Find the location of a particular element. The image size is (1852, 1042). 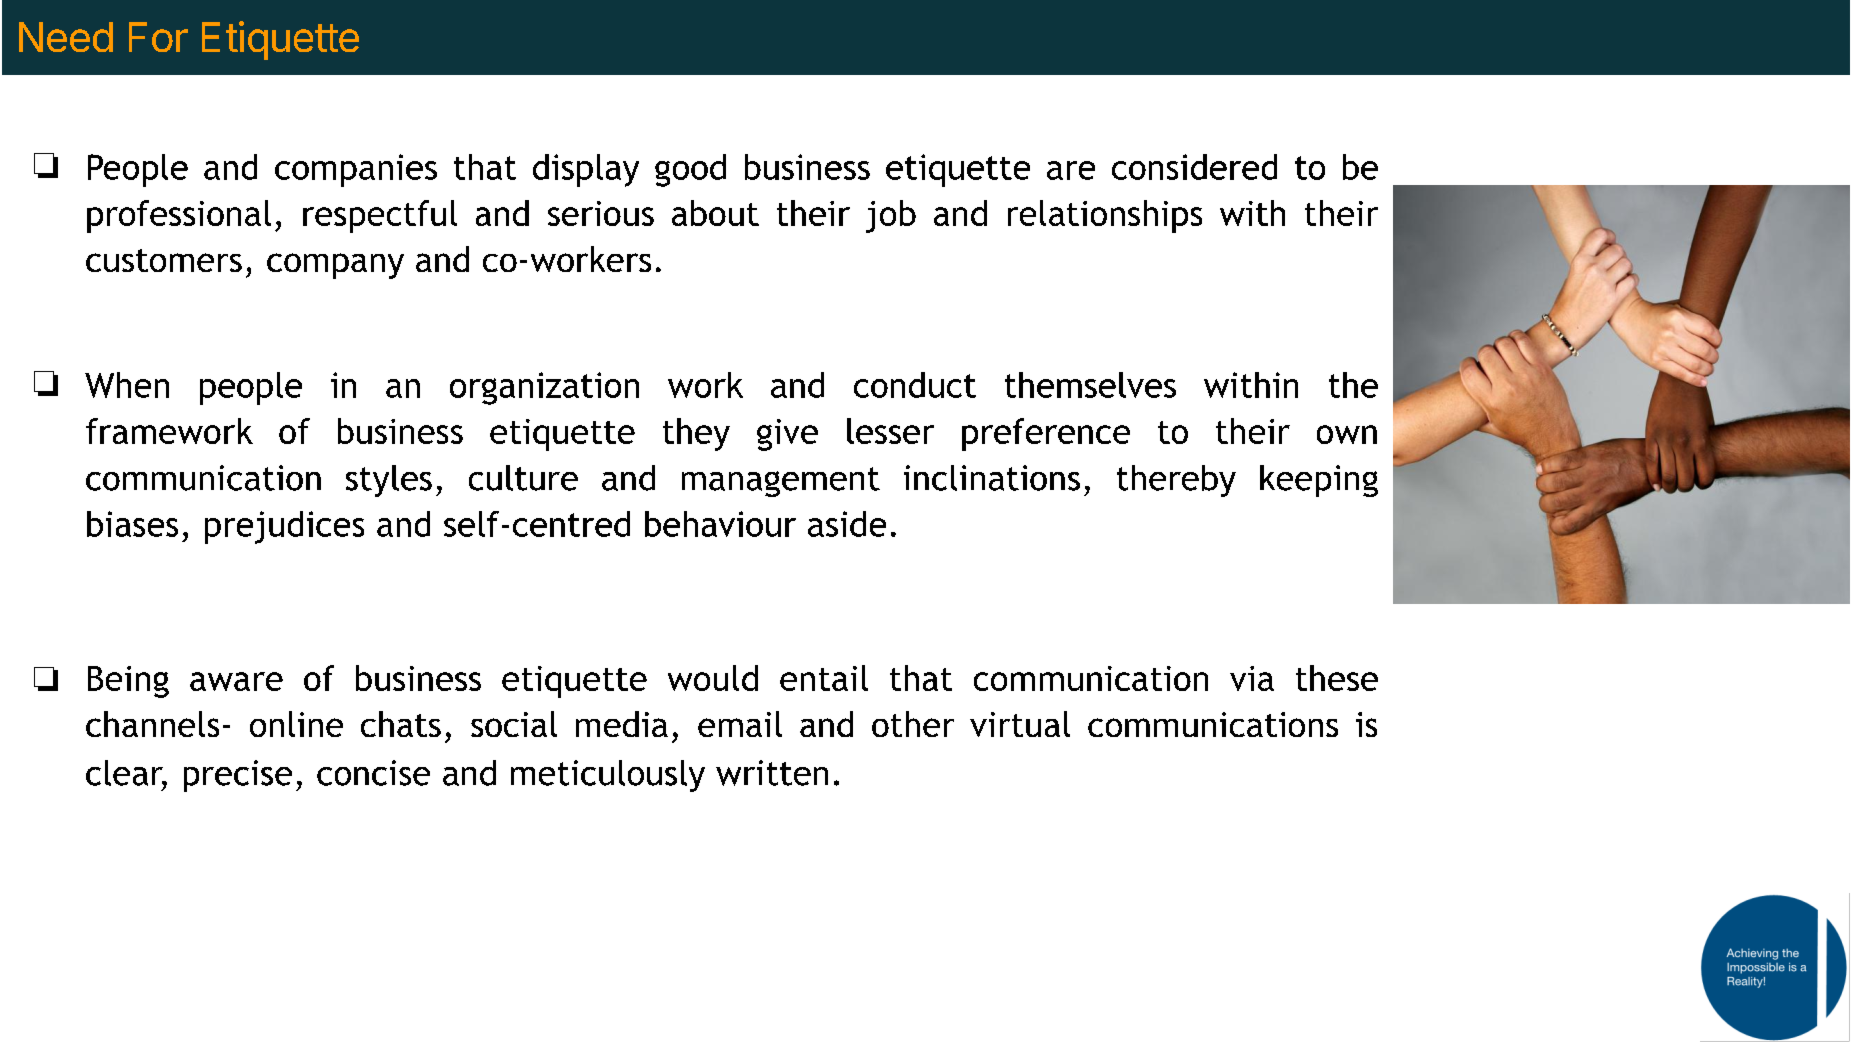

When is located at coordinates (127, 385).
